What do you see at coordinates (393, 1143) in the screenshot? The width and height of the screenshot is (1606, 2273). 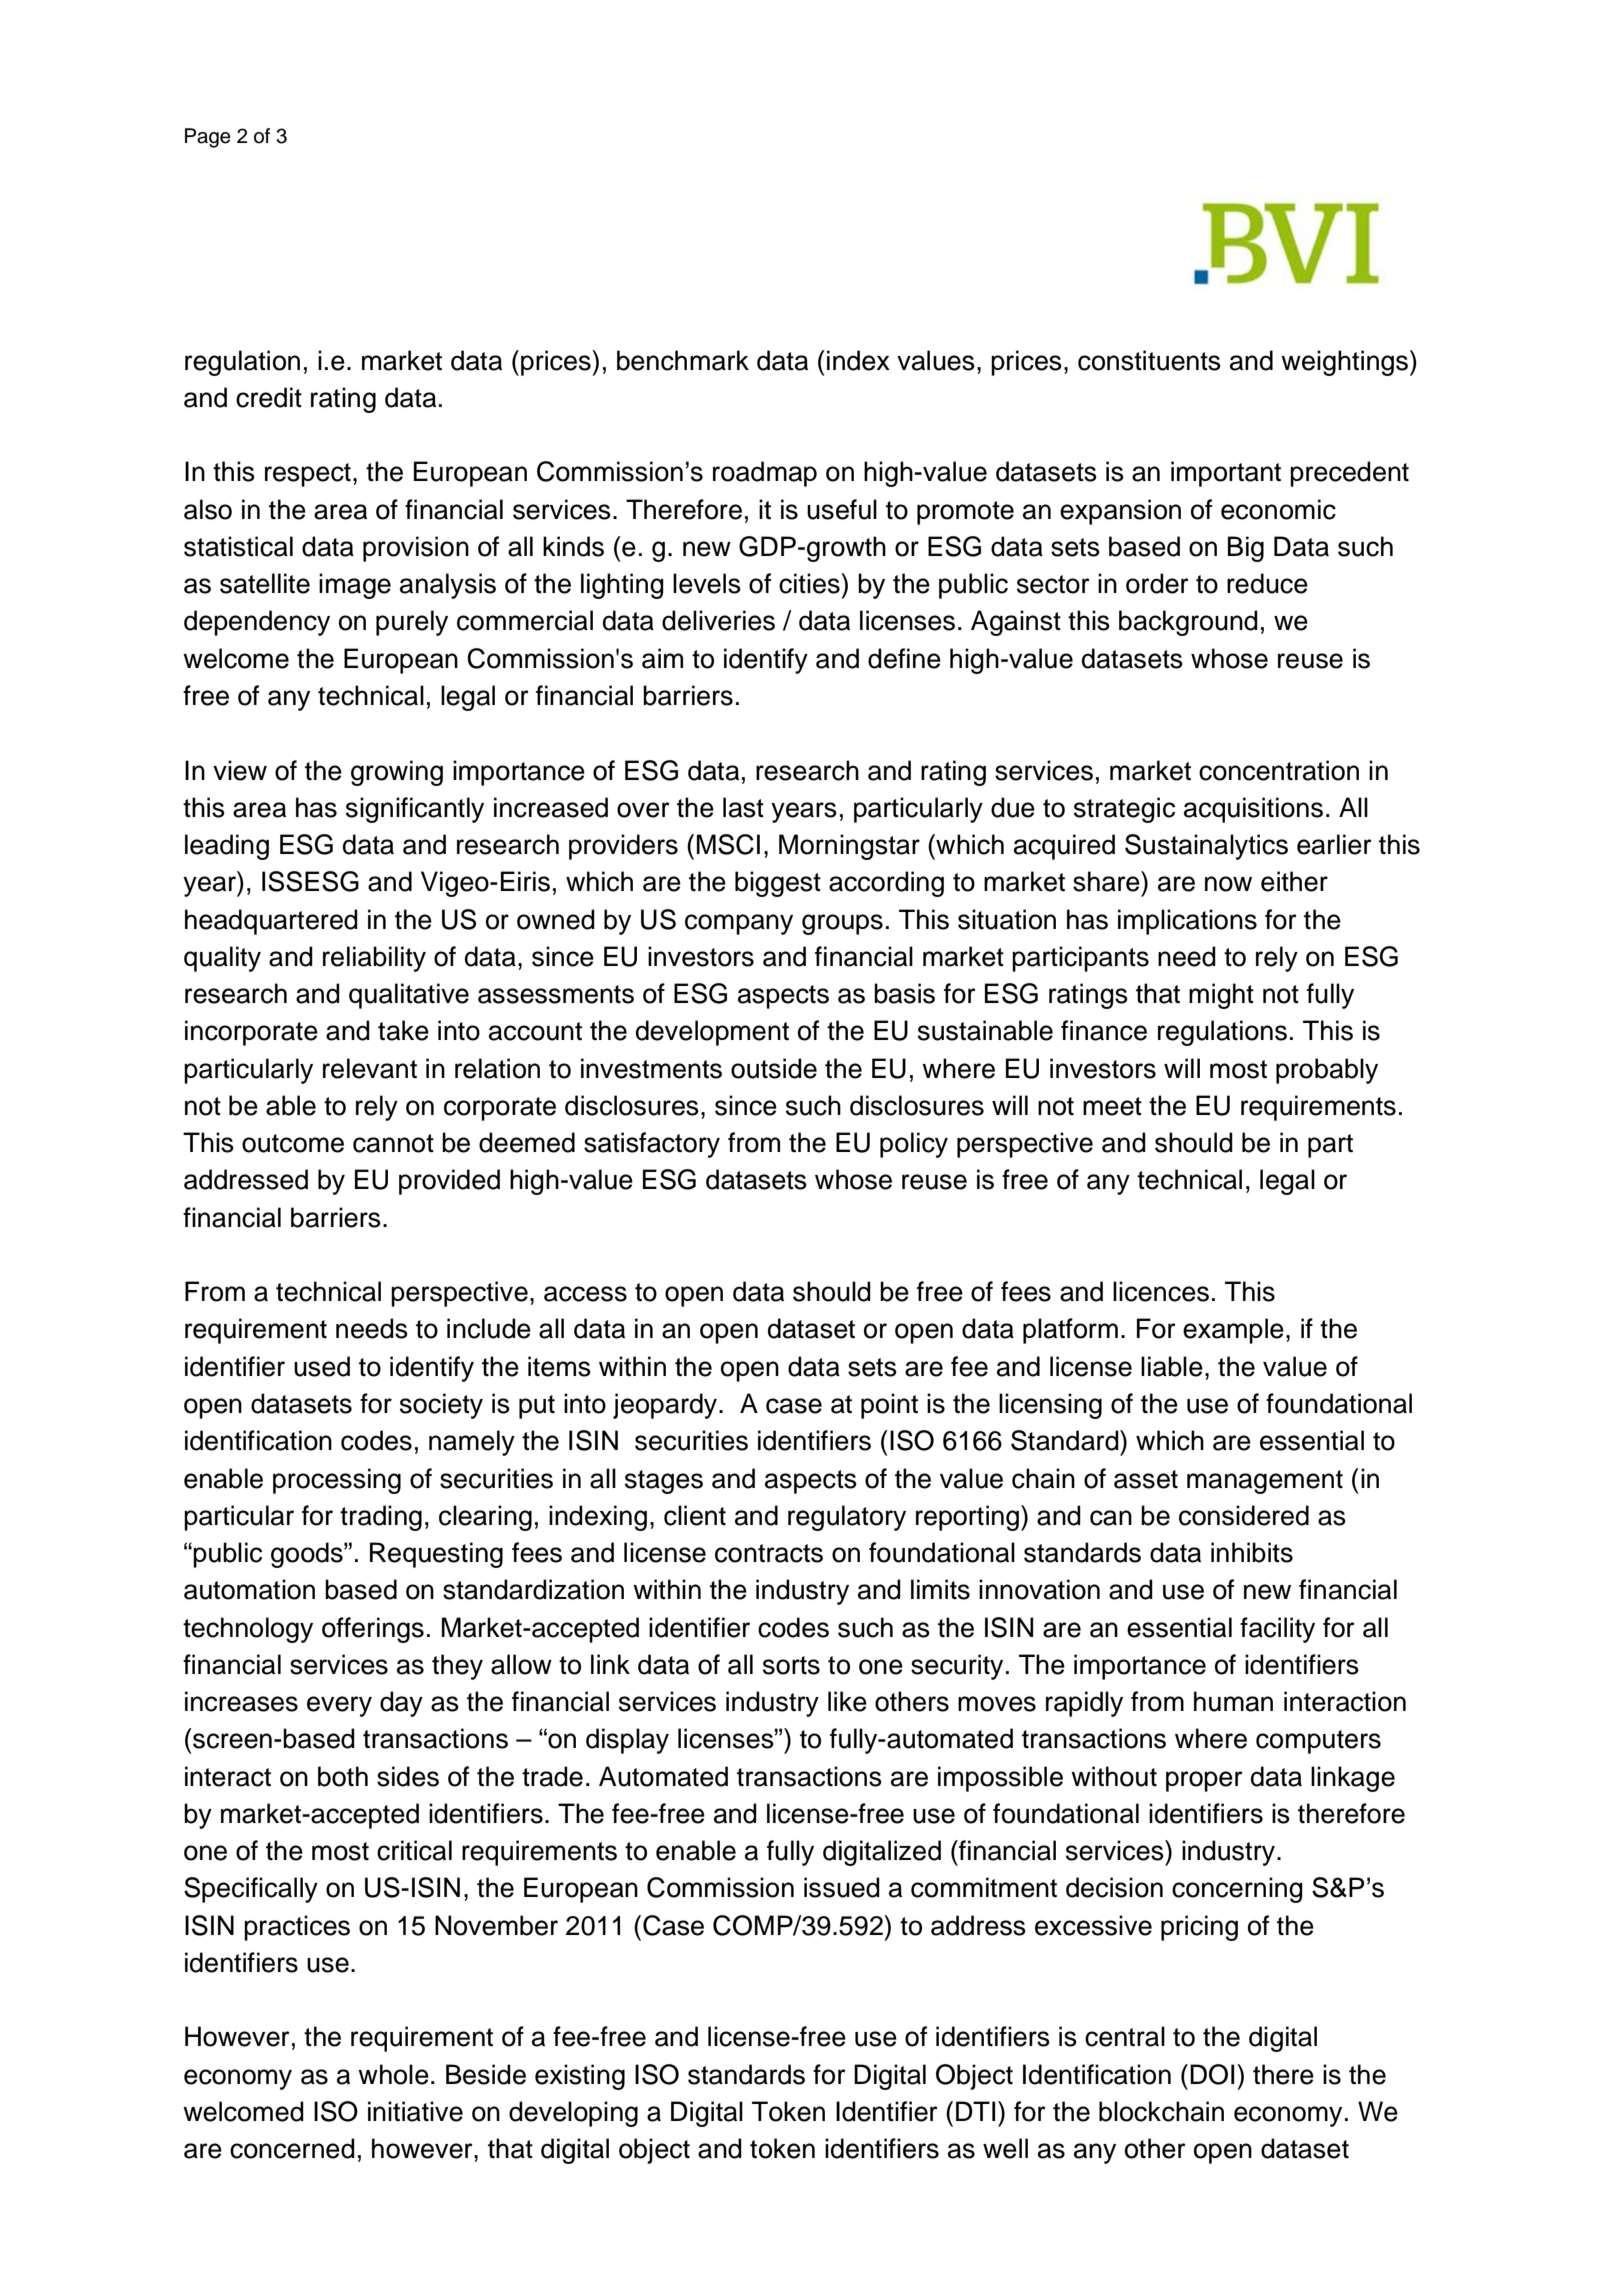 I see `cannot` at bounding box center [393, 1143].
